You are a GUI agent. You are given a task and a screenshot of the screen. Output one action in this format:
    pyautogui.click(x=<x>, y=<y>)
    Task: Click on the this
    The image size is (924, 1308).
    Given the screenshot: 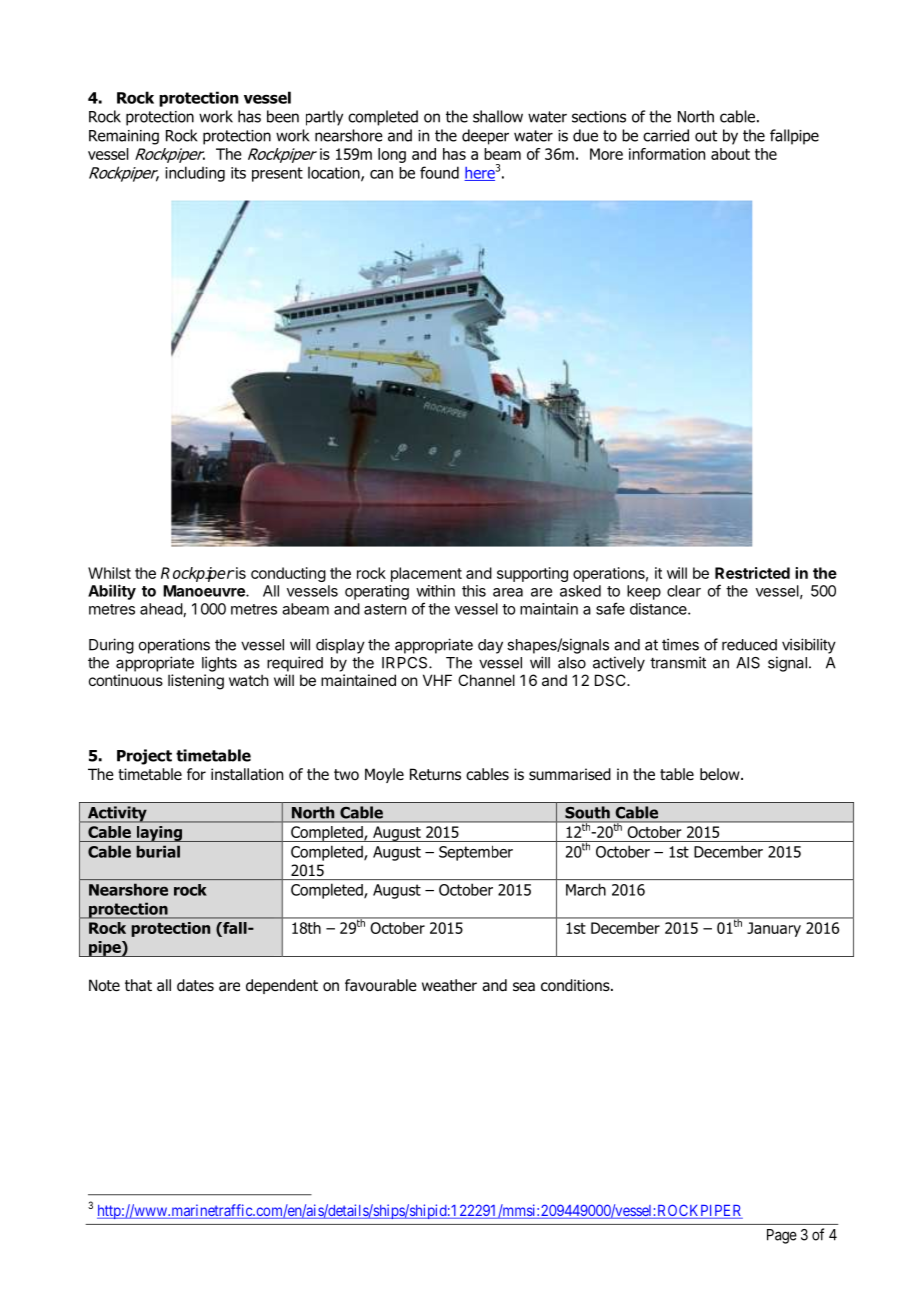 What is the action you would take?
    pyautogui.click(x=474, y=591)
